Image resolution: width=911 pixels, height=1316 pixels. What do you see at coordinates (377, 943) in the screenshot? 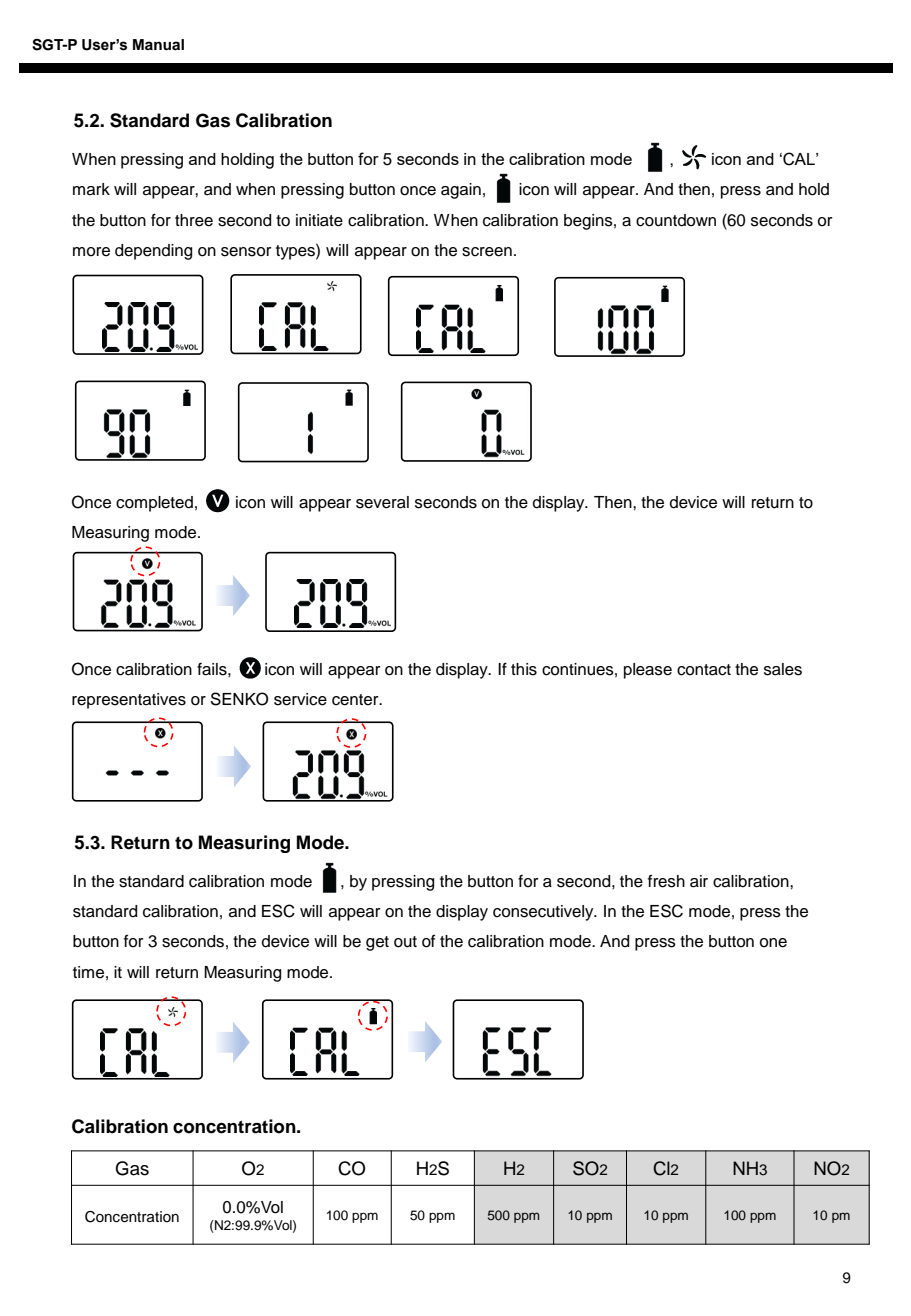
I see `get` at bounding box center [377, 943].
